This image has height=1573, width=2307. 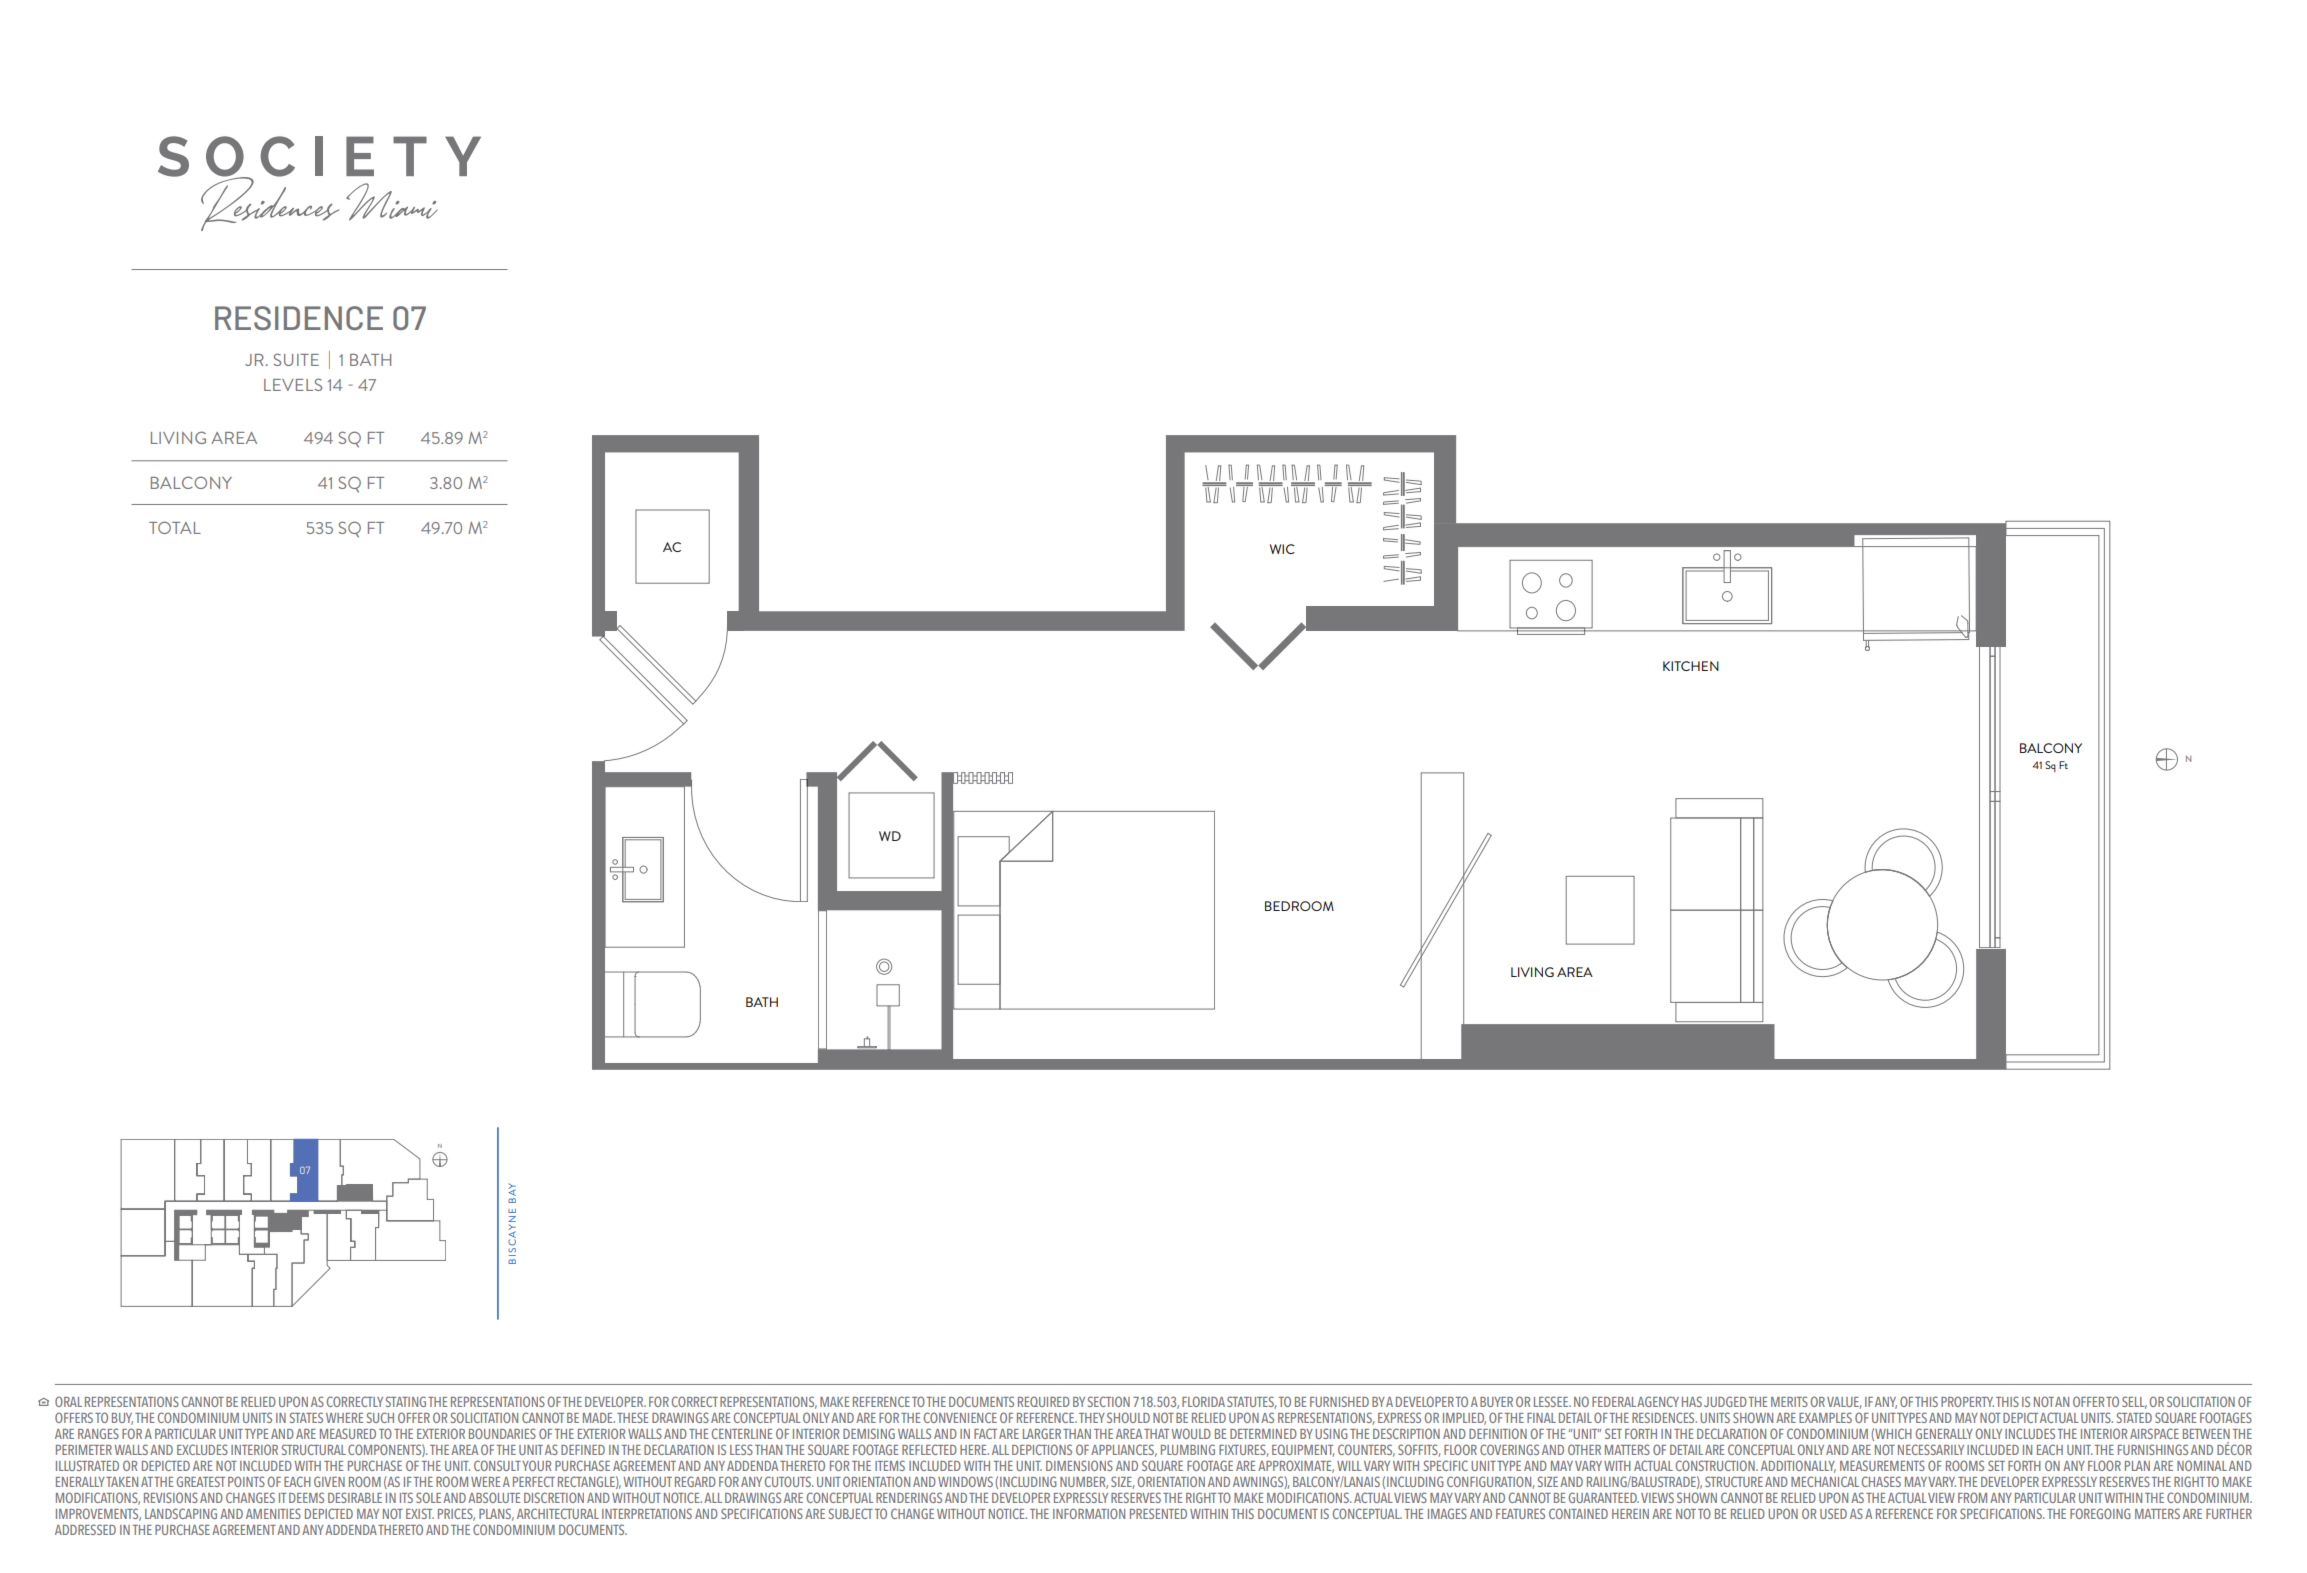 I want to click on TOTAL, so click(x=175, y=527).
